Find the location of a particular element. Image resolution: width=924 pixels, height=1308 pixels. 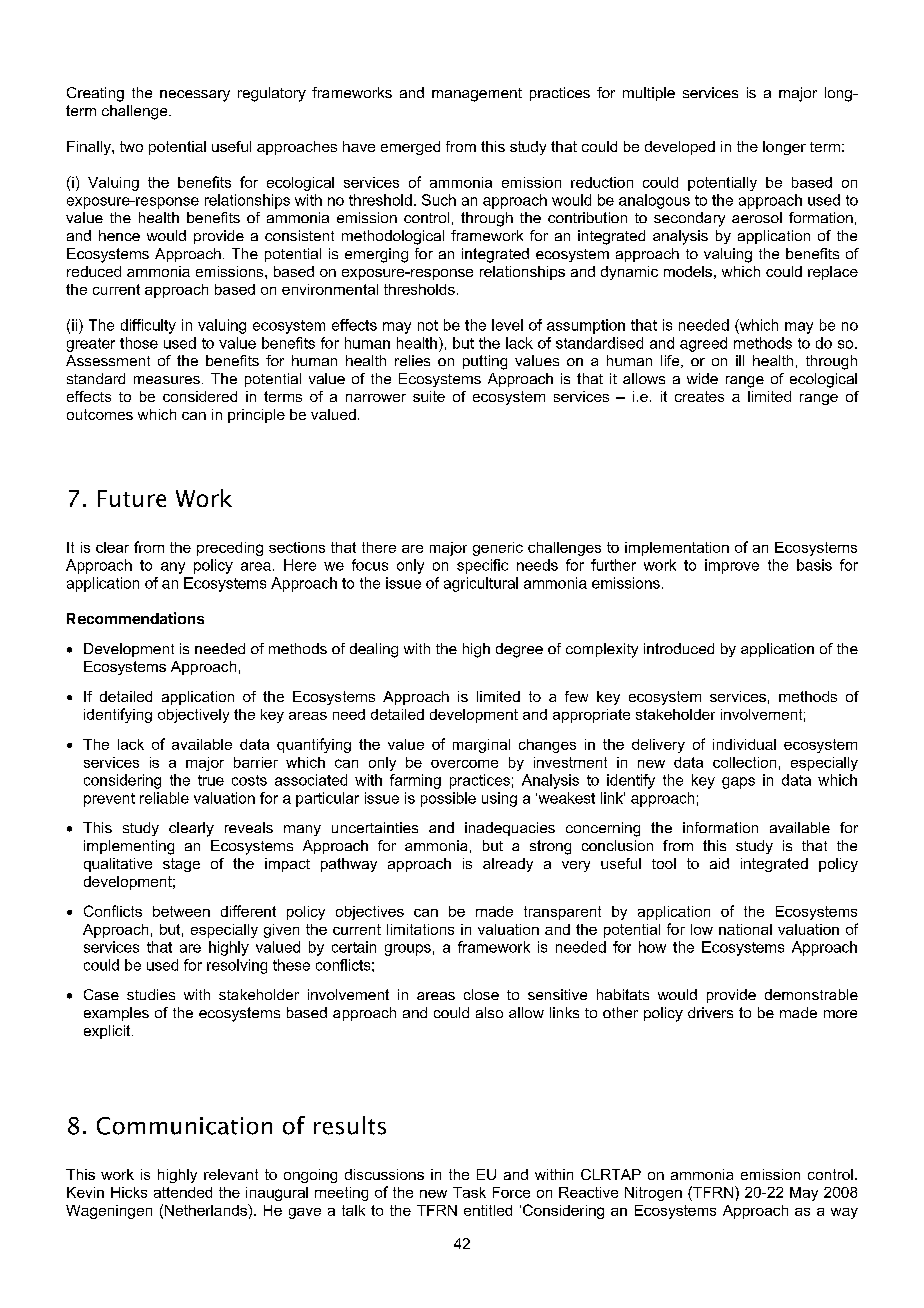

attended is located at coordinates (183, 1192).
